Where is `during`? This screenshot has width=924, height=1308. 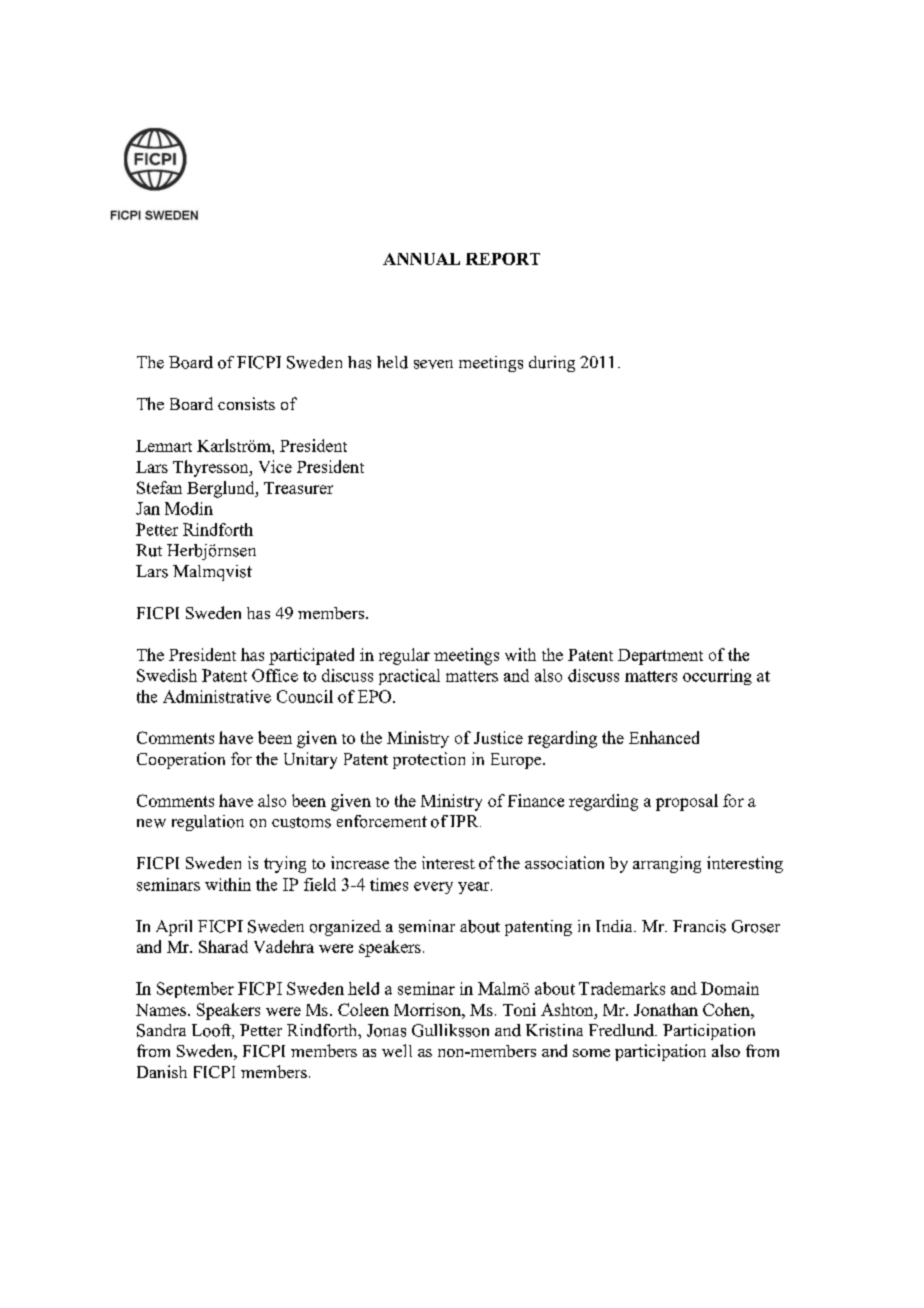
during is located at coordinates (552, 364).
